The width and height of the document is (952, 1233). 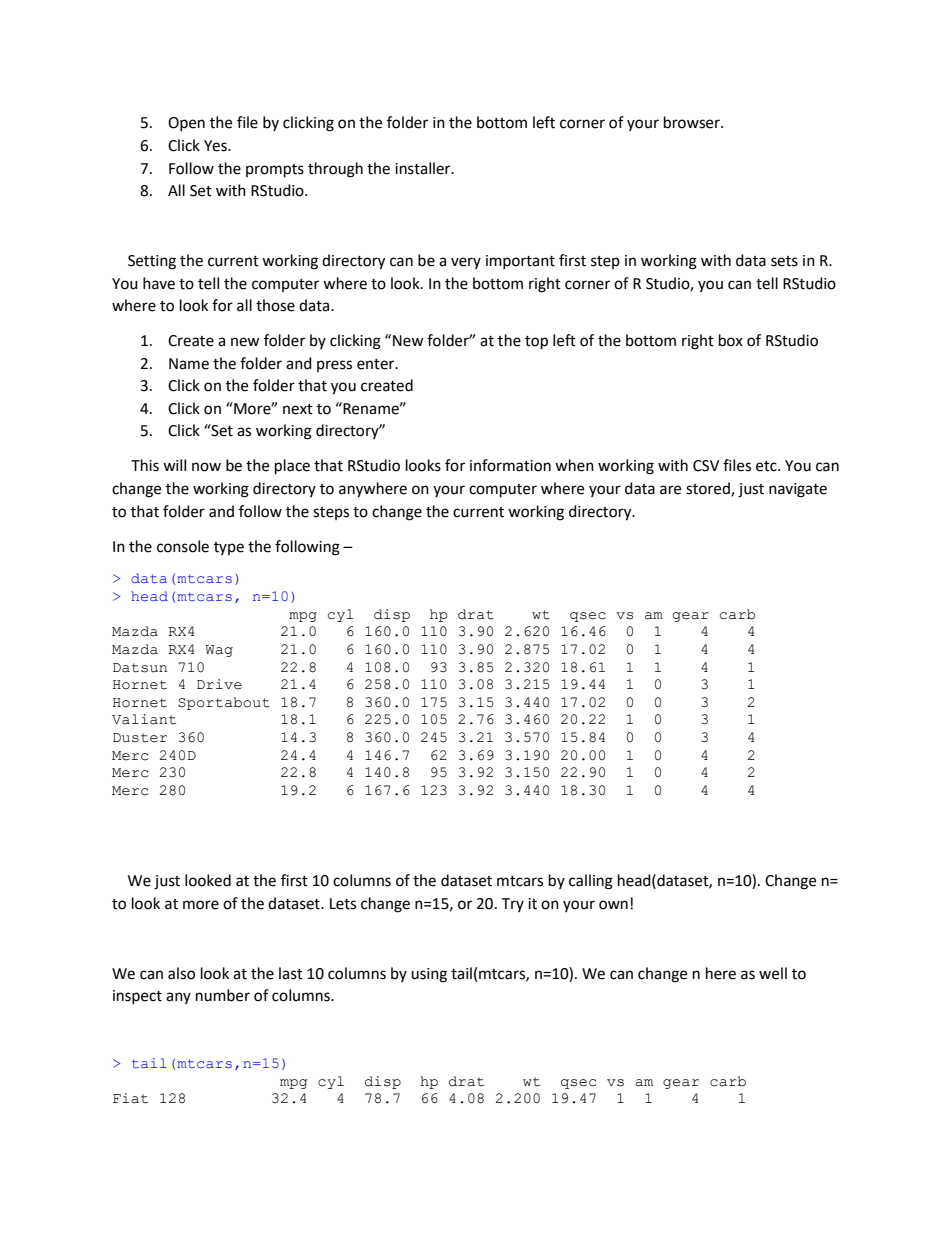 I want to click on installer, so click(x=424, y=168).
